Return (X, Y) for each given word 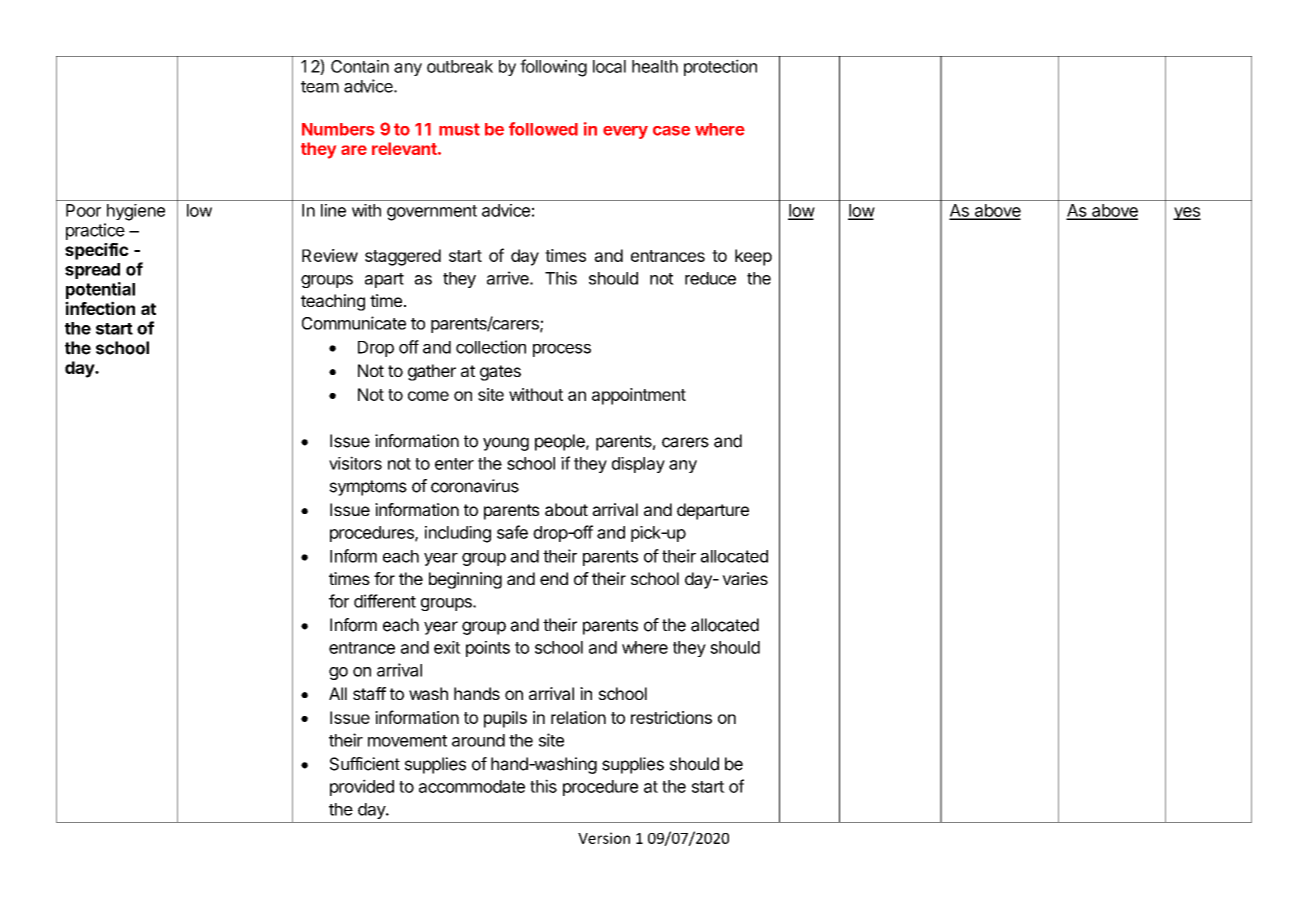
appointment (639, 396)
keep (753, 257)
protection (720, 67)
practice (95, 231)
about (566, 509)
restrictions (671, 717)
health (655, 66)
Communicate (354, 323)
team (320, 87)
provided (362, 787)
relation (578, 717)
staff (369, 693)
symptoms (368, 488)
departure (713, 511)
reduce (710, 278)
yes (1187, 213)
